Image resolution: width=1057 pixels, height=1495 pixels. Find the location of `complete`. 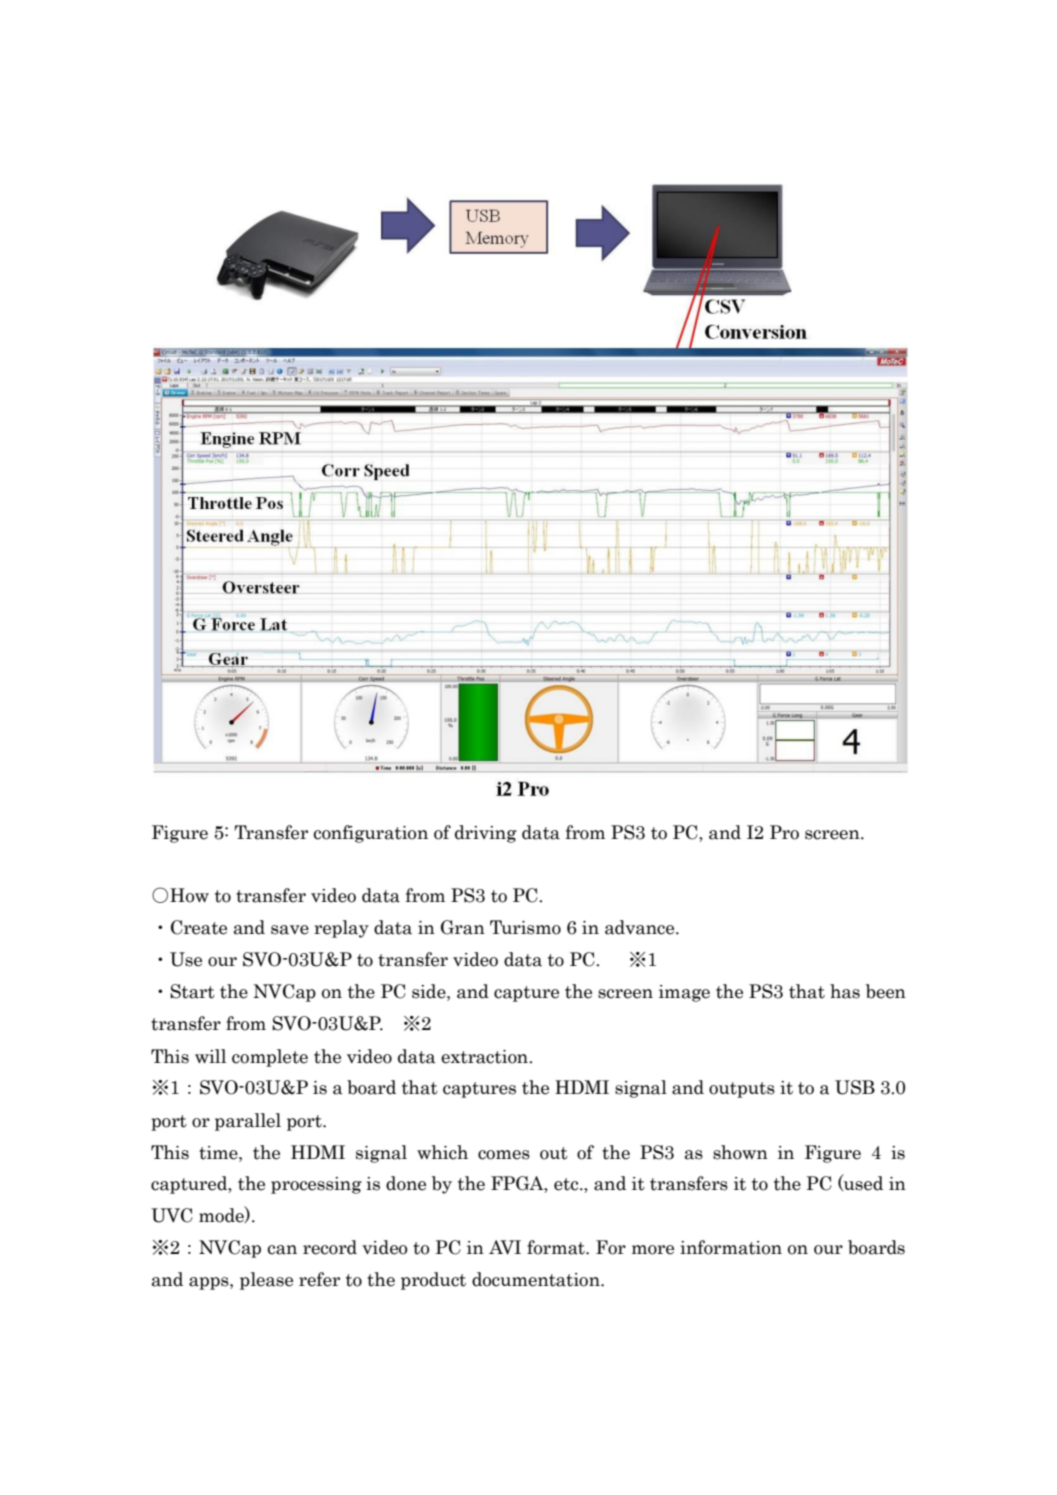

complete is located at coordinates (270, 1058).
